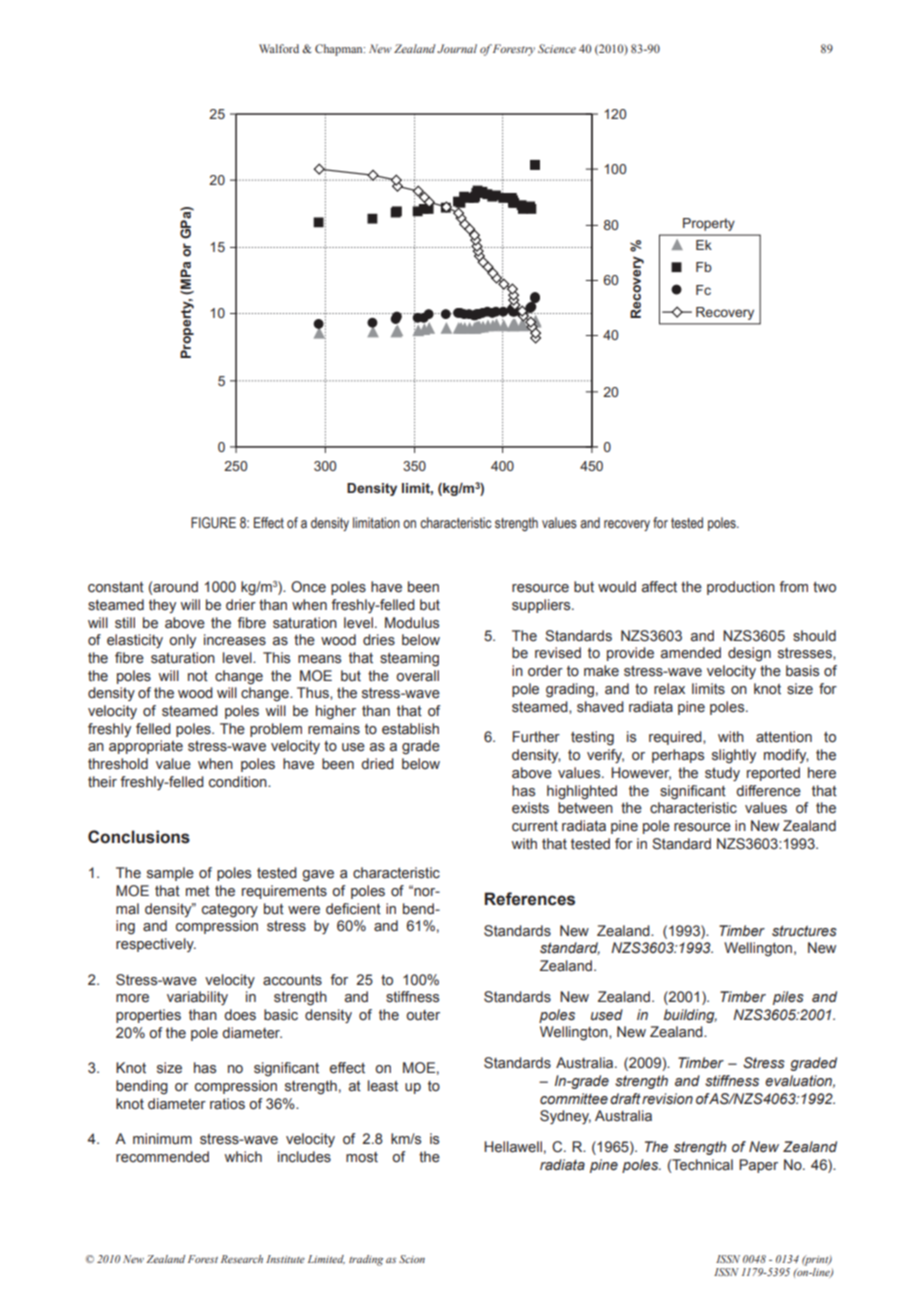 Image resolution: width=924 pixels, height=1308 pixels. What do you see at coordinates (340, 50) in the screenshot?
I see `Chapman` at bounding box center [340, 50].
